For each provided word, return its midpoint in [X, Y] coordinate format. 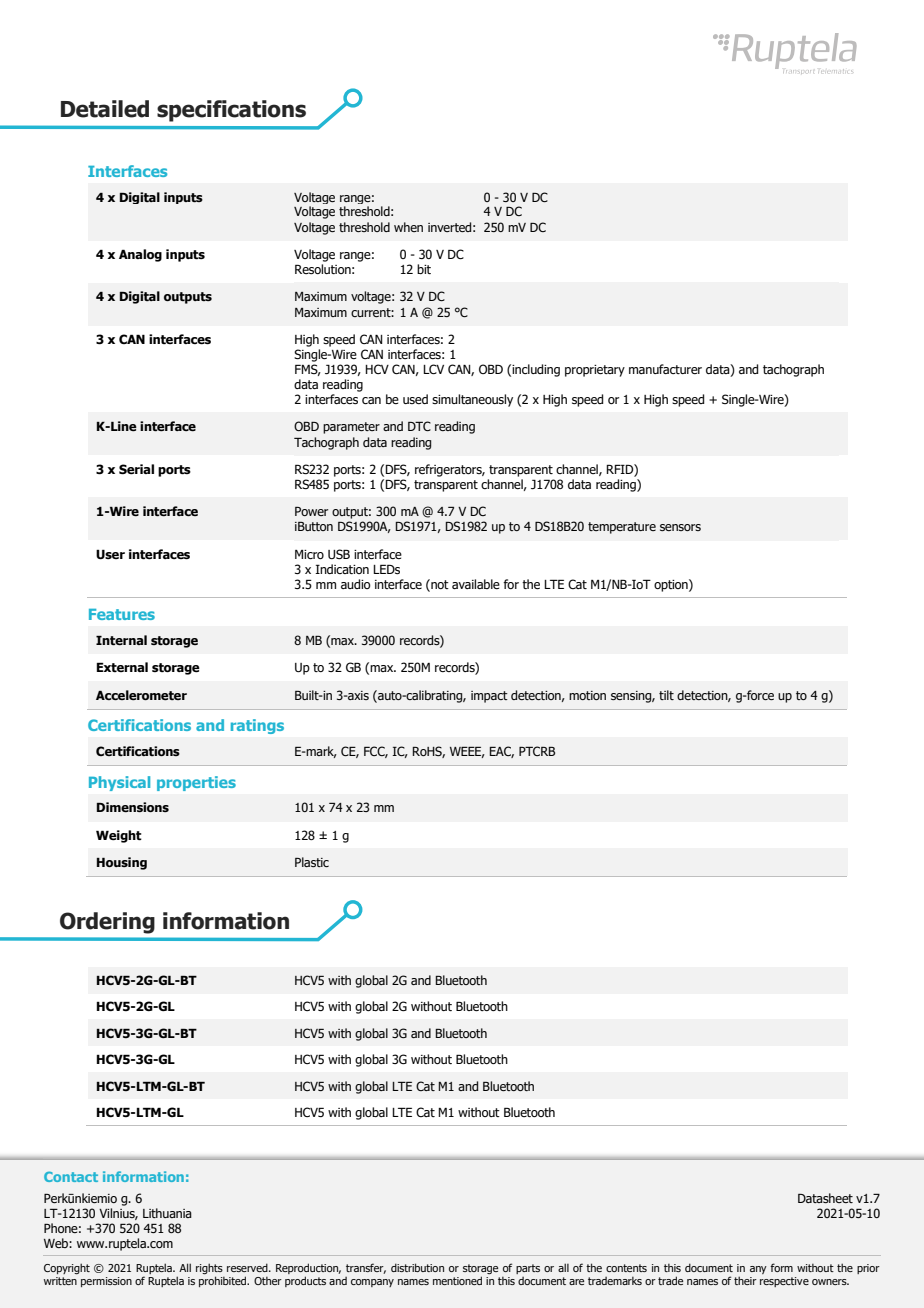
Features [122, 614]
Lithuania [167, 1213]
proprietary [595, 371]
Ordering [107, 923]
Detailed [105, 109]
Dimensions [133, 807]
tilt [666, 695]
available [476, 584]
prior [868, 1269]
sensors [680, 527]
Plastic [312, 862]
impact [489, 697]
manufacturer [665, 369]
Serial [136, 469]
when [408, 227]
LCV [433, 369]
